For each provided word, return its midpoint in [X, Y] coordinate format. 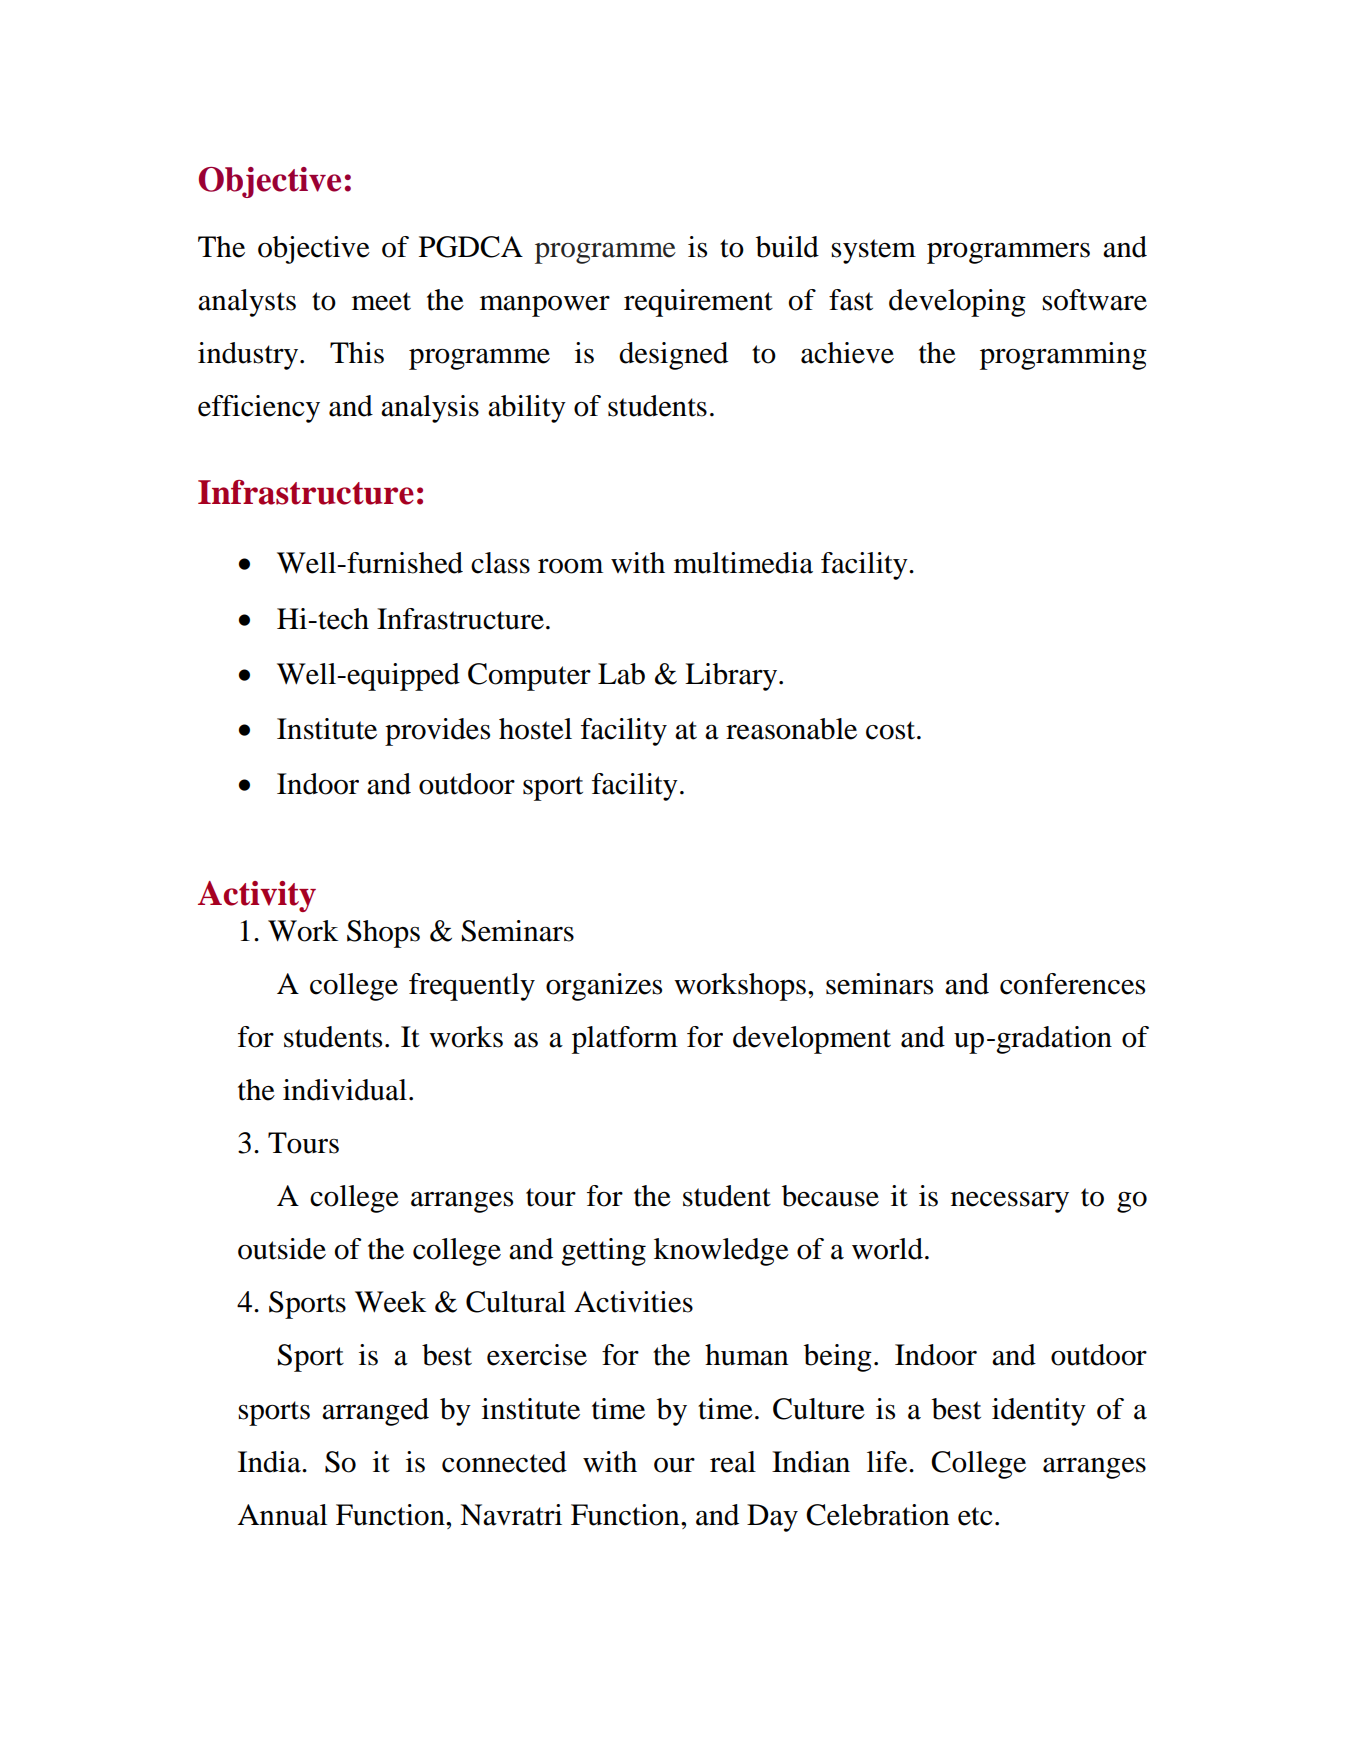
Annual [282, 1515]
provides [437, 732]
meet [381, 301]
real [733, 1462]
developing [957, 303]
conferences [1072, 984]
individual [345, 1090]
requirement [698, 303]
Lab [621, 674]
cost [892, 730]
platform [625, 1040]
